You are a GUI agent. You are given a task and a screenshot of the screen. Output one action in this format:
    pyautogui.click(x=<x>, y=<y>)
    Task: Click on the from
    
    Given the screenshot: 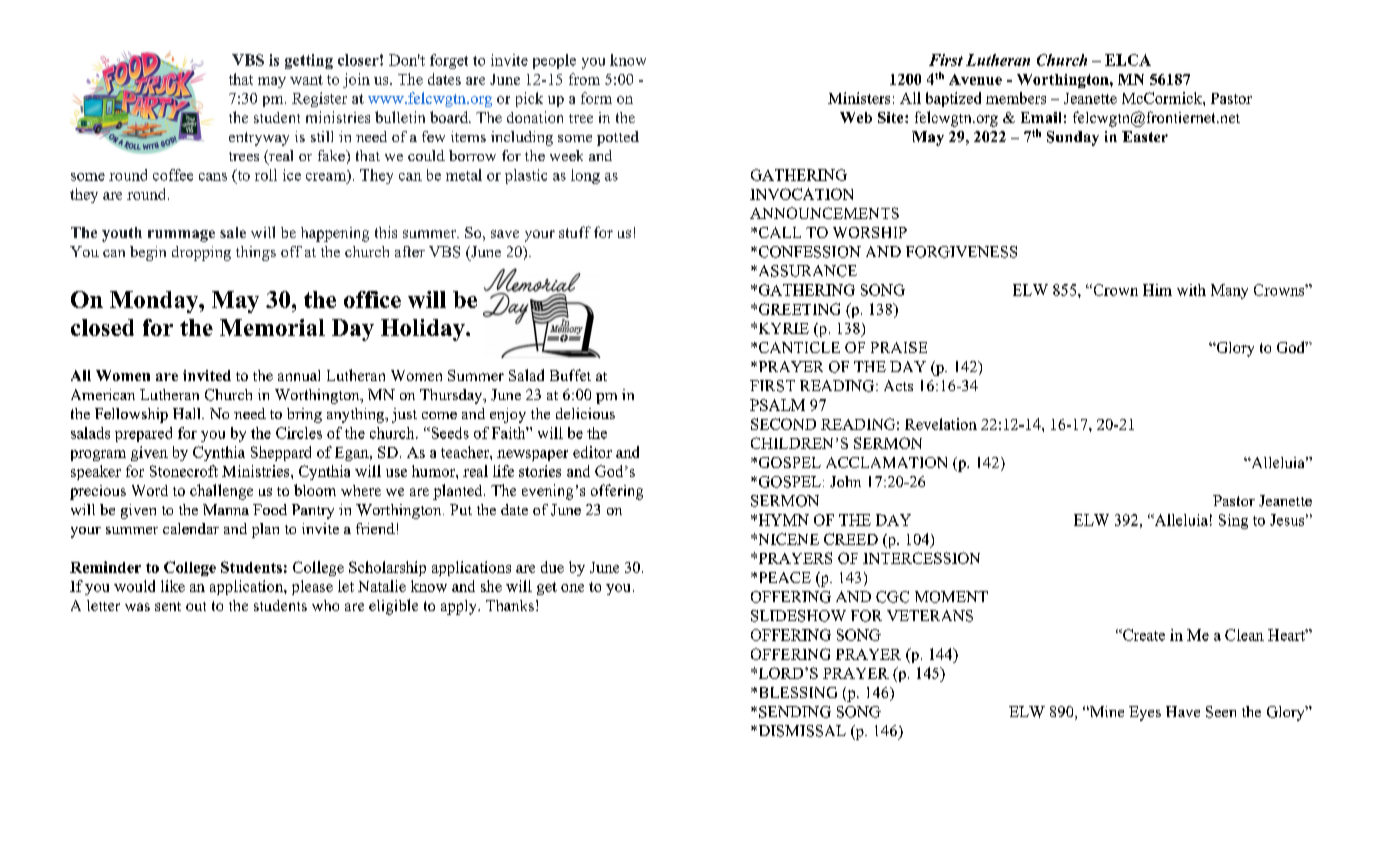 What is the action you would take?
    pyautogui.click(x=584, y=79)
